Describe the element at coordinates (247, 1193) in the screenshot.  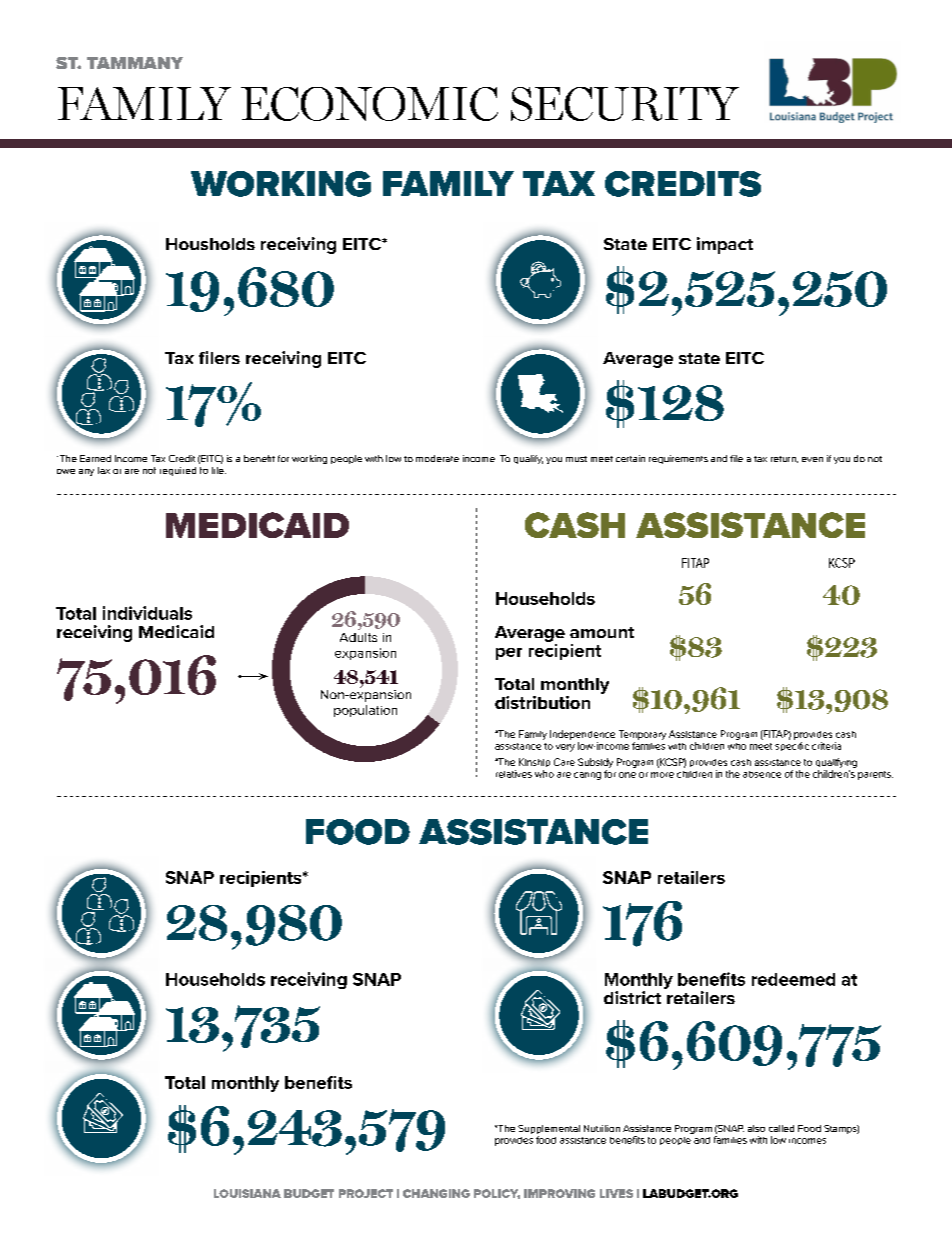
I see `LOUISIANA` at that location.
